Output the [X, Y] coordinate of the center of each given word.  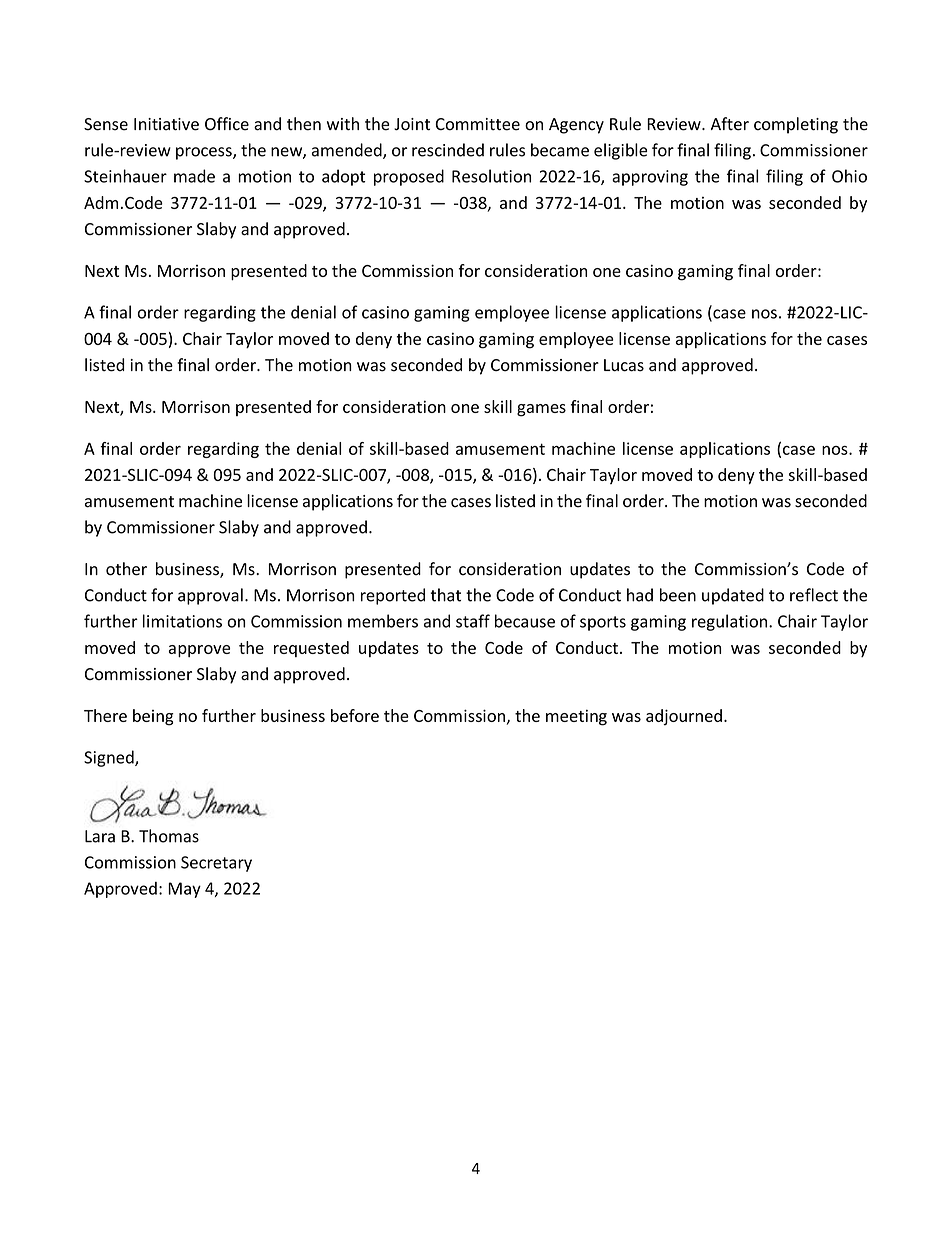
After [730, 124]
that [446, 595]
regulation [731, 622]
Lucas [624, 365]
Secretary [216, 864]
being [153, 717]
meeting [576, 717]
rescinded [448, 150]
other [126, 569]
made [194, 176]
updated [733, 596]
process [205, 153]
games [541, 410]
